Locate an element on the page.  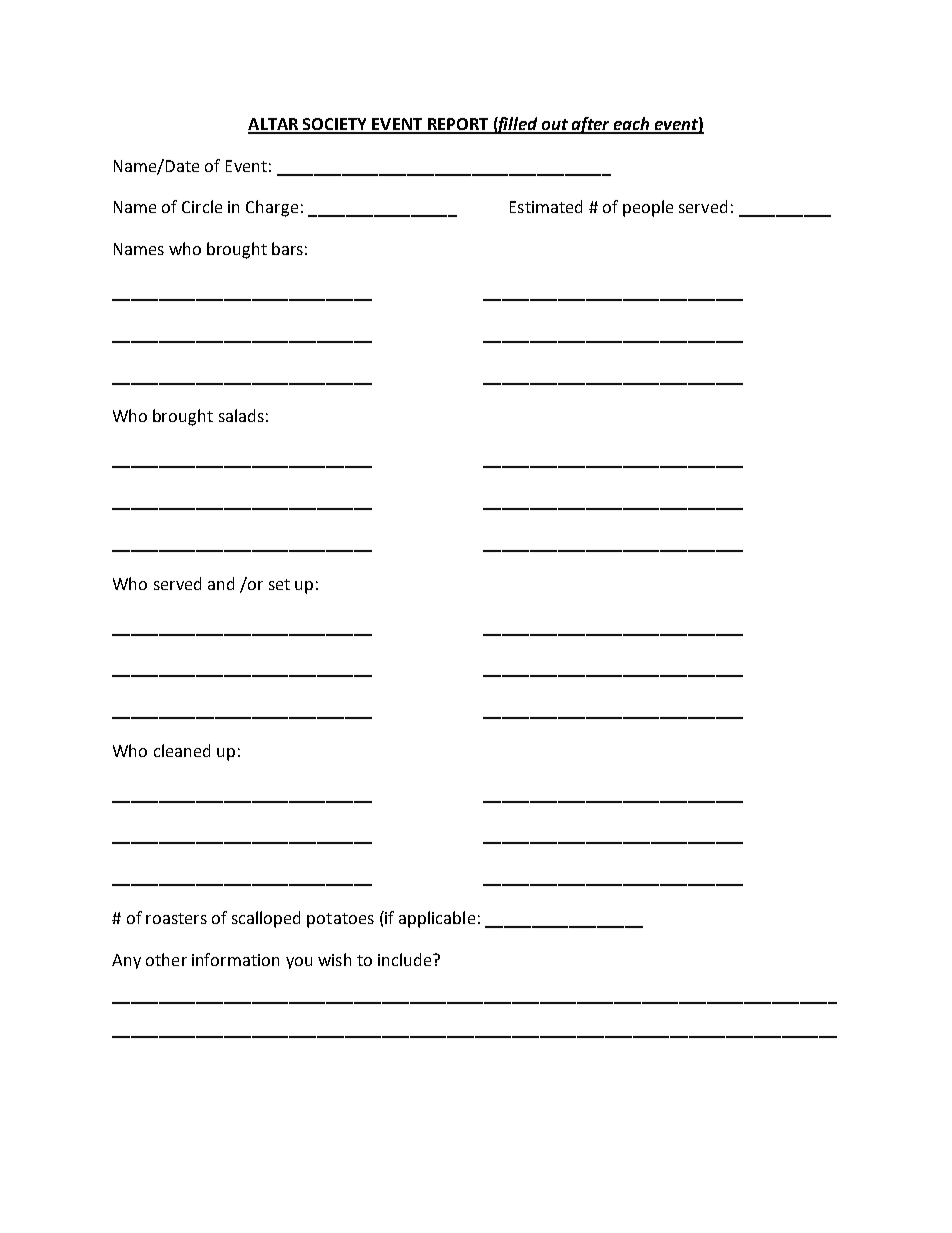
Circle is located at coordinates (202, 206).
